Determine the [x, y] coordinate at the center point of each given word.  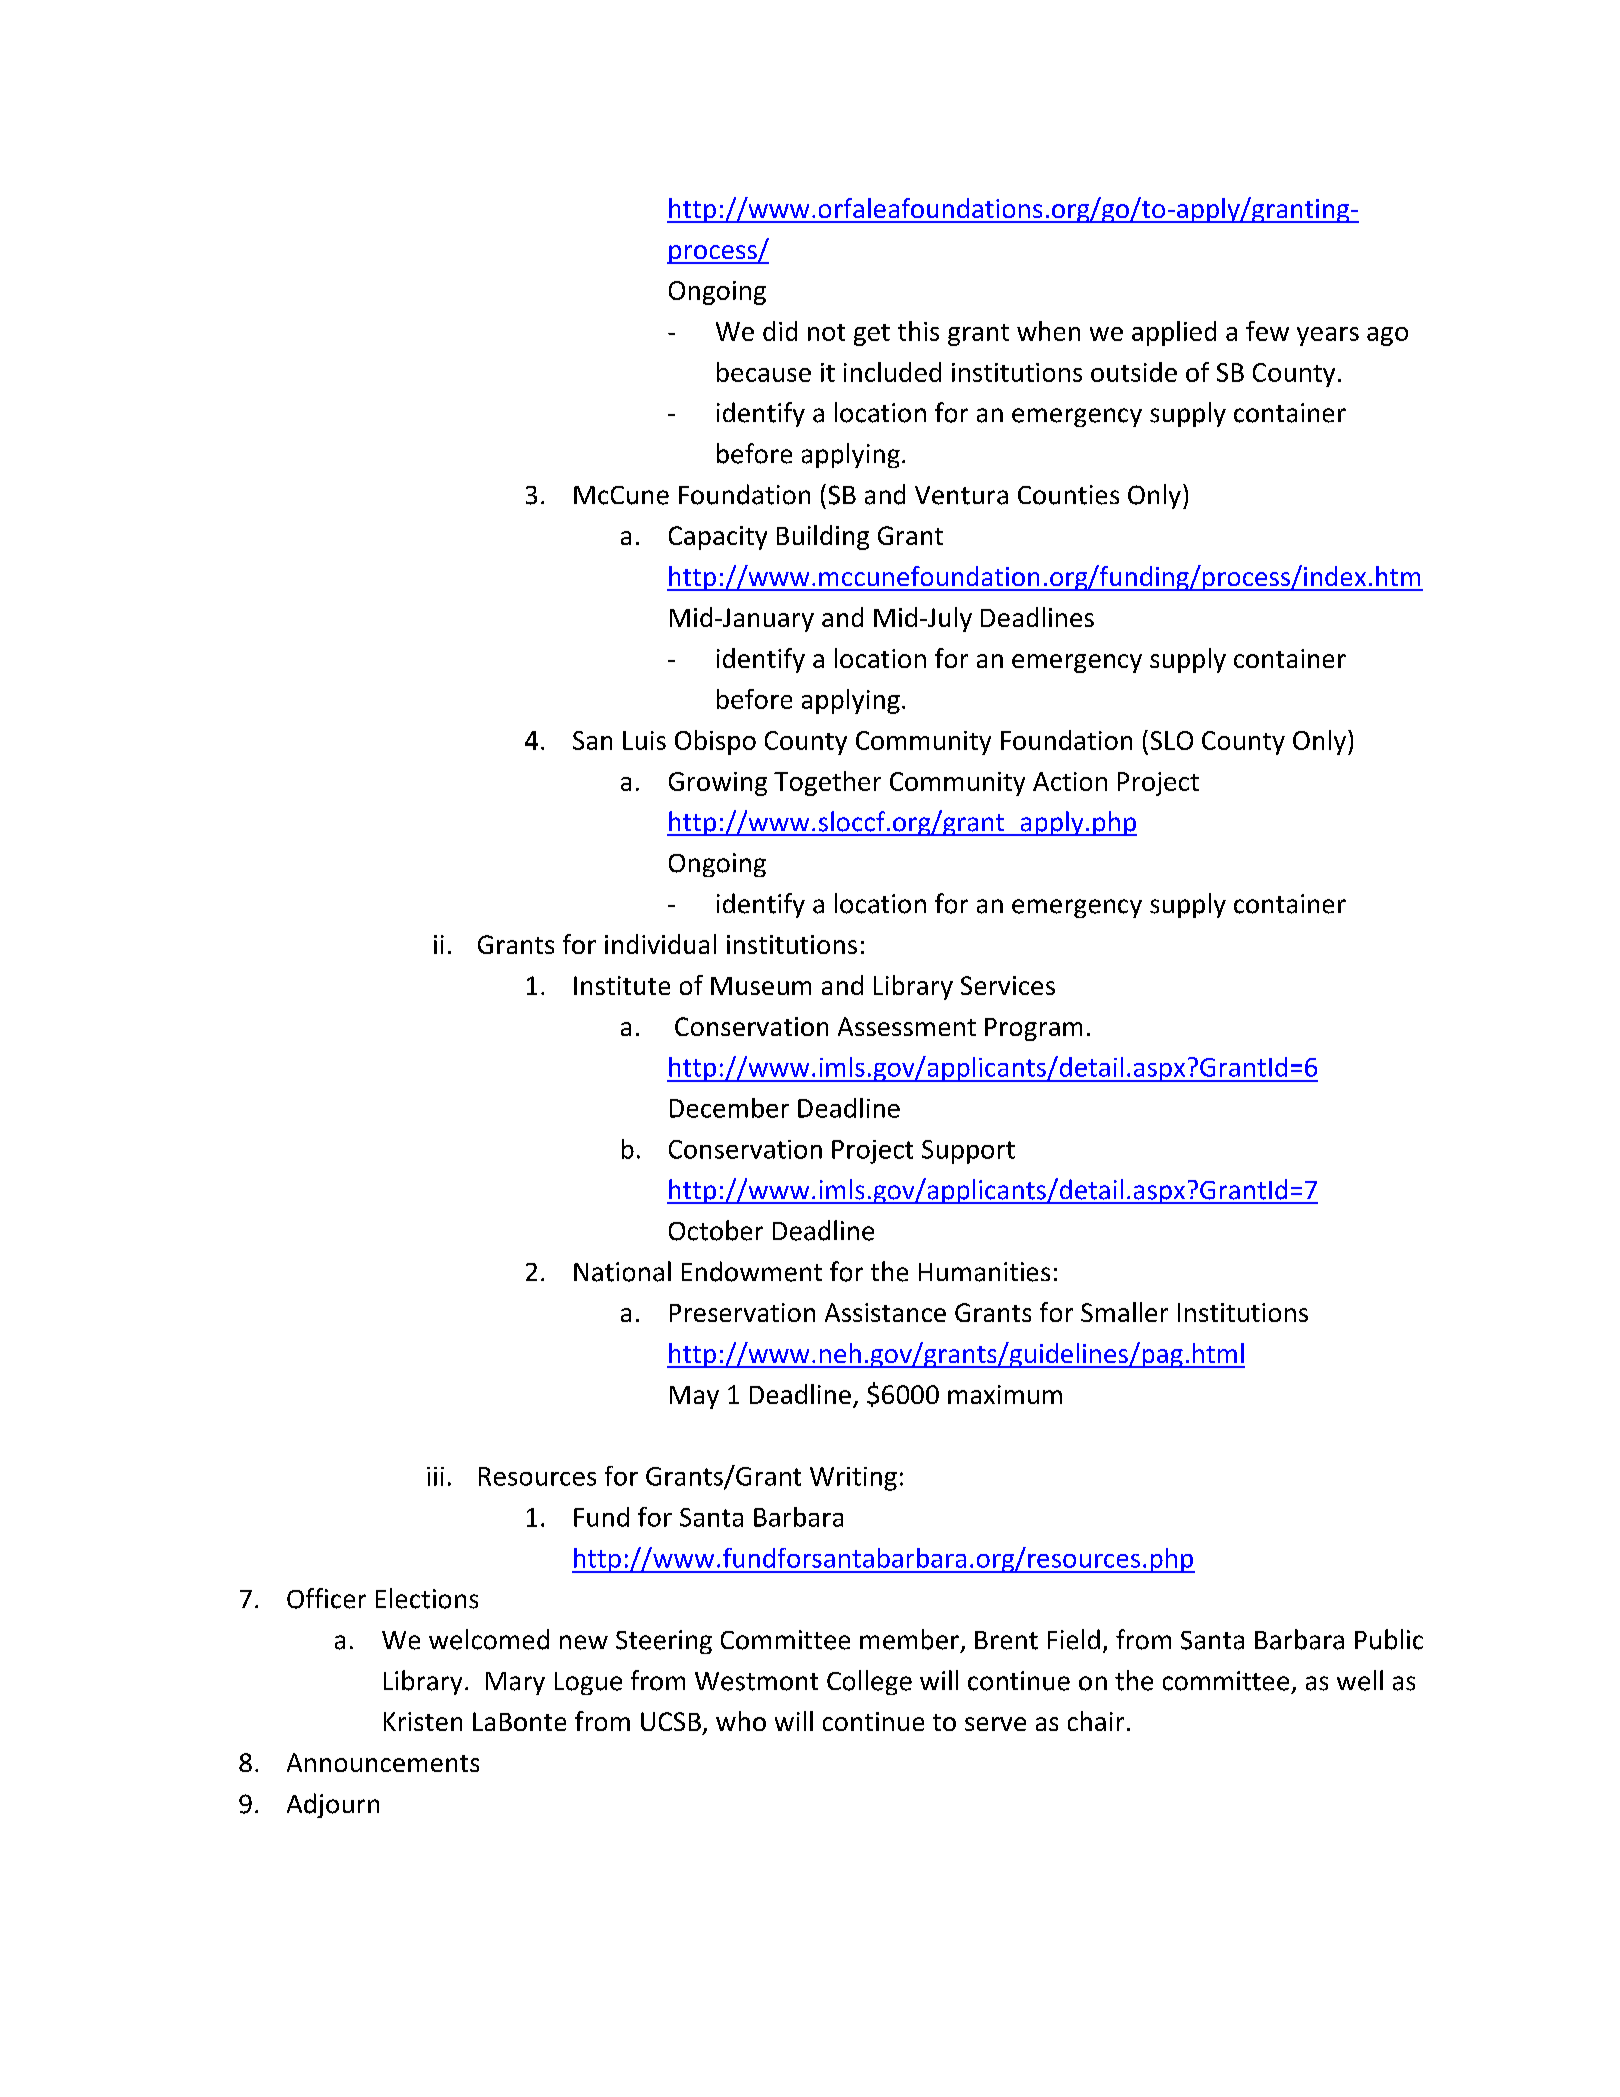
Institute [622, 985]
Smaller [1124, 1312]
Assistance [885, 1312]
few [1267, 331]
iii [435, 1476]
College [869, 1682]
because [764, 372]
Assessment [907, 1026]
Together [827, 783]
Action [1070, 781]
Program [1033, 1029]
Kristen [423, 1721]
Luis [644, 740]
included [892, 372]
